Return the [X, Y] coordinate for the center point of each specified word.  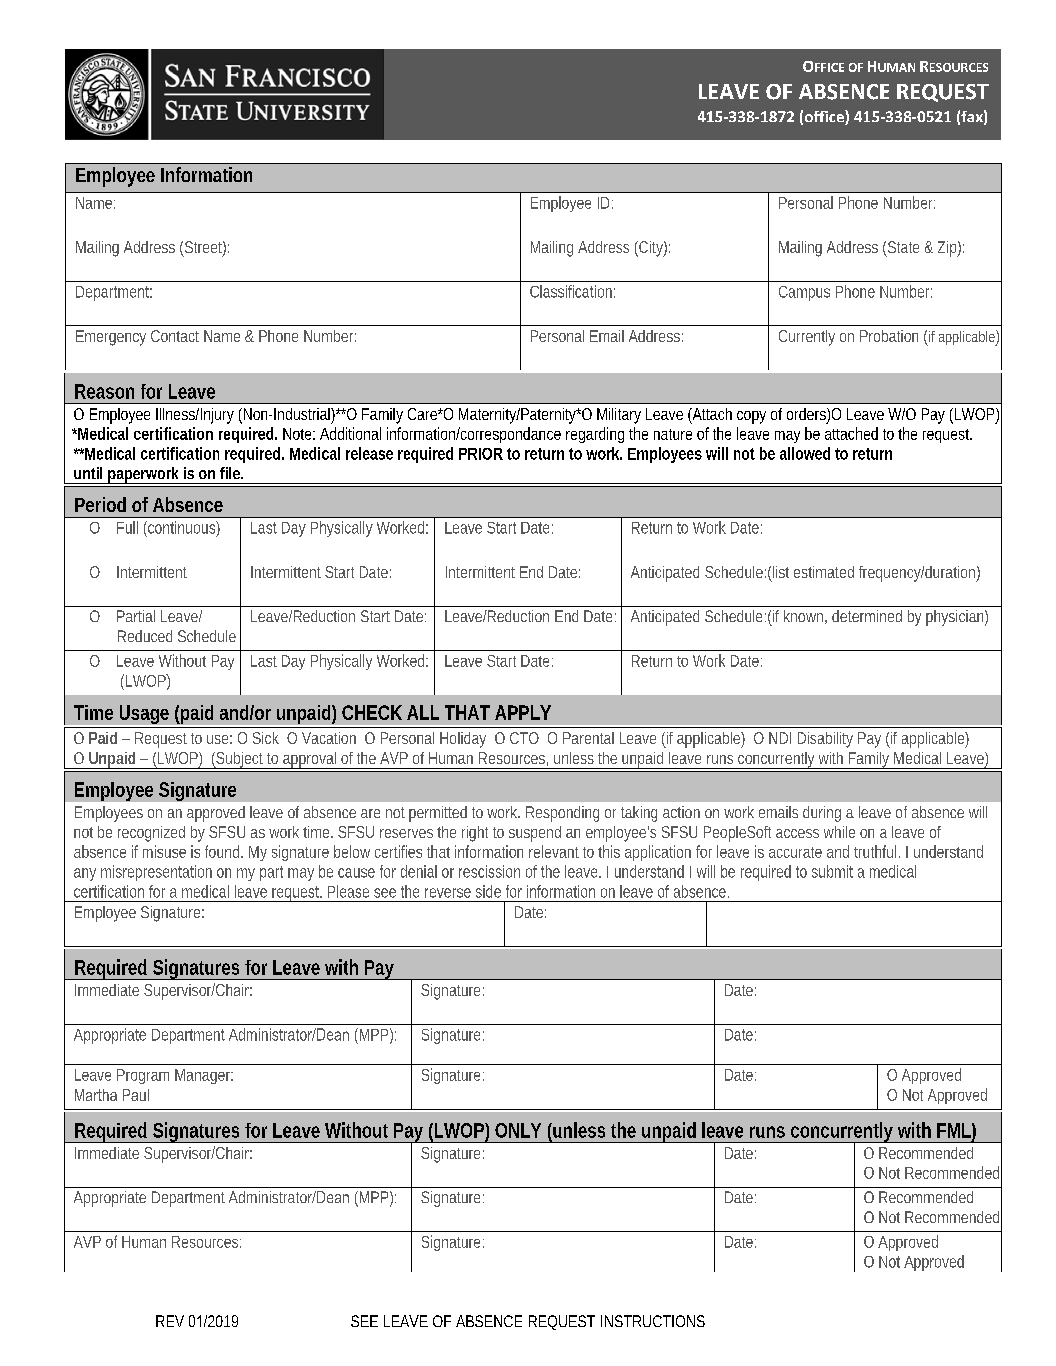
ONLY [518, 1130]
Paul [136, 1095]
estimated [824, 572]
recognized [151, 834]
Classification [572, 291]
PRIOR [481, 454]
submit [832, 871]
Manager [204, 1076]
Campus [804, 293]
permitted [438, 814]
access [797, 833]
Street [205, 248]
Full [127, 527]
